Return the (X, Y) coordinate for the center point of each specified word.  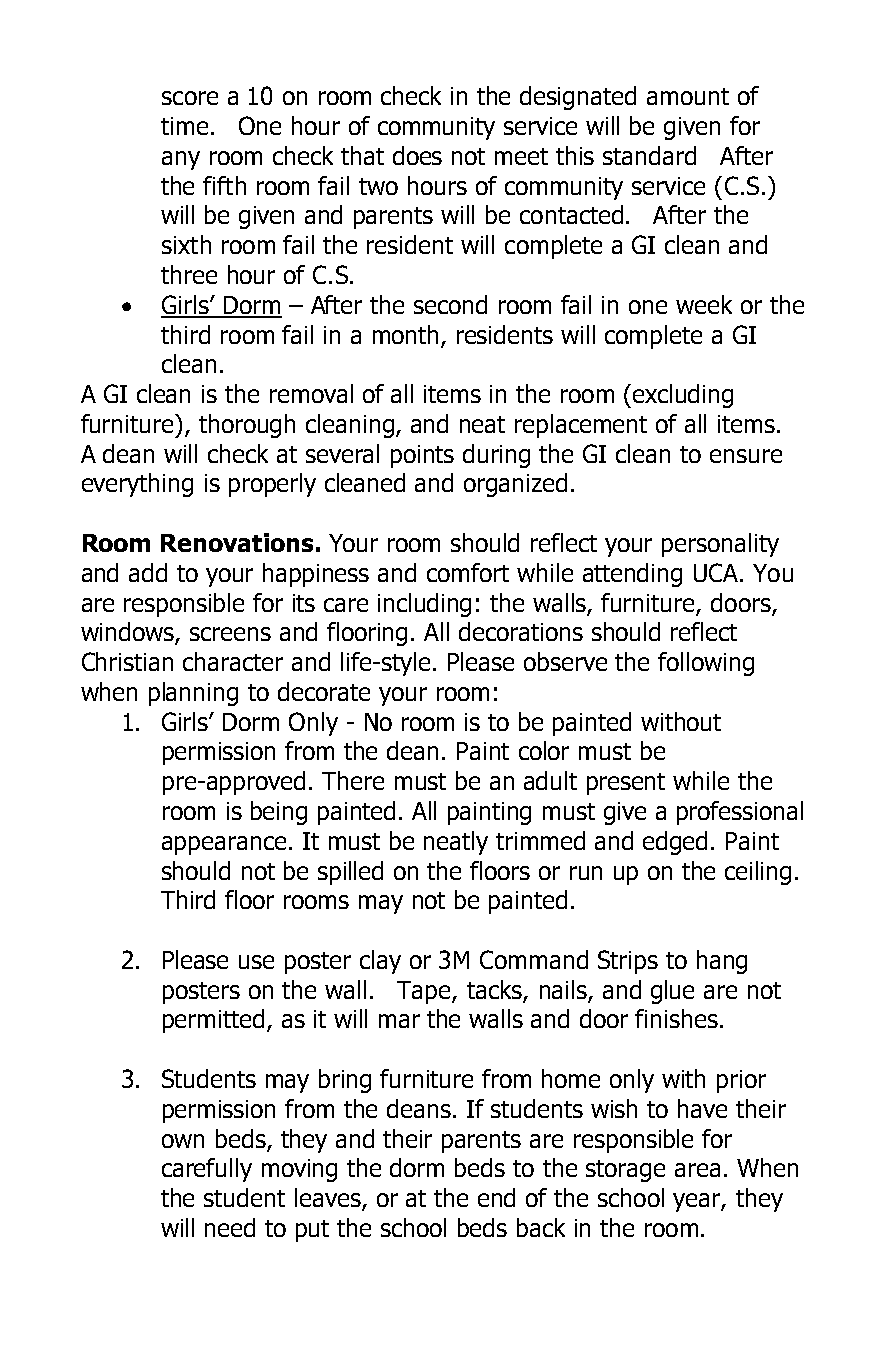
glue (672, 992)
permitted (213, 1021)
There (353, 780)
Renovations (237, 542)
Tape (425, 992)
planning (193, 694)
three (189, 274)
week (704, 304)
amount (688, 96)
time (184, 126)
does (417, 155)
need (230, 1227)
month (405, 334)
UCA (716, 572)
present (626, 784)
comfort (468, 572)
